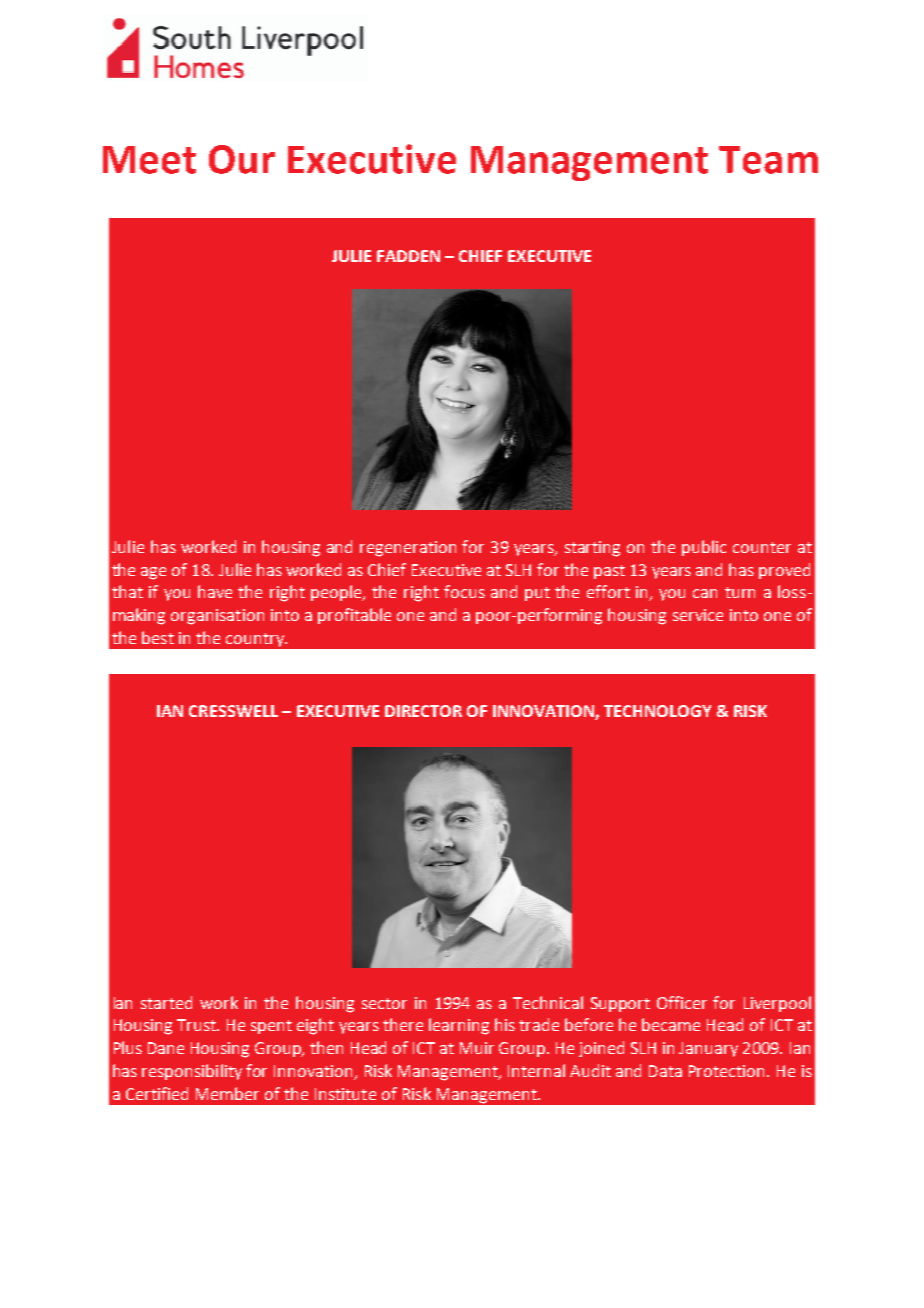 This document has height=1308, width=924. What do you see at coordinates (464, 591) in the document?
I see `focus` at bounding box center [464, 591].
